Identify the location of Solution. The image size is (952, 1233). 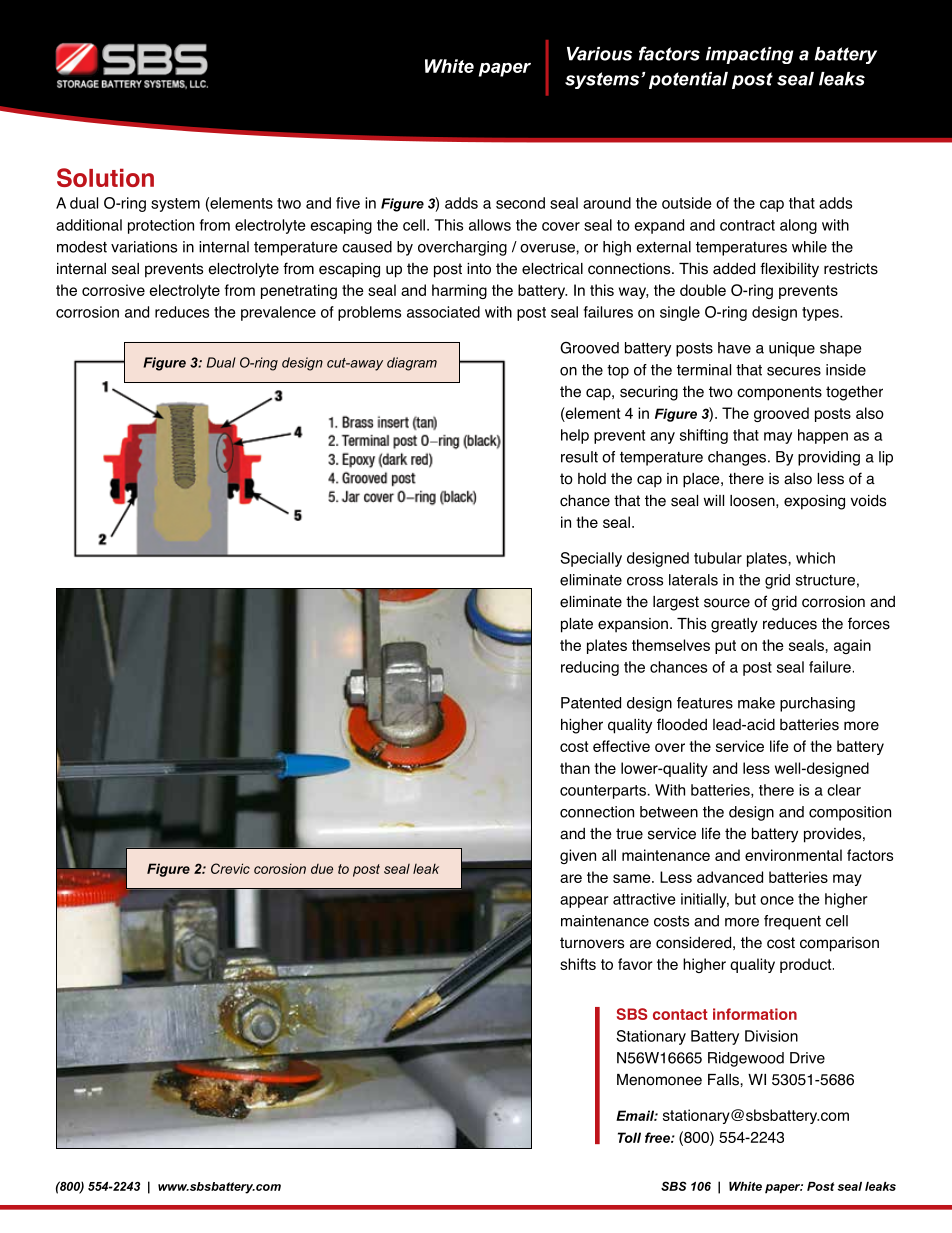
(105, 177).
